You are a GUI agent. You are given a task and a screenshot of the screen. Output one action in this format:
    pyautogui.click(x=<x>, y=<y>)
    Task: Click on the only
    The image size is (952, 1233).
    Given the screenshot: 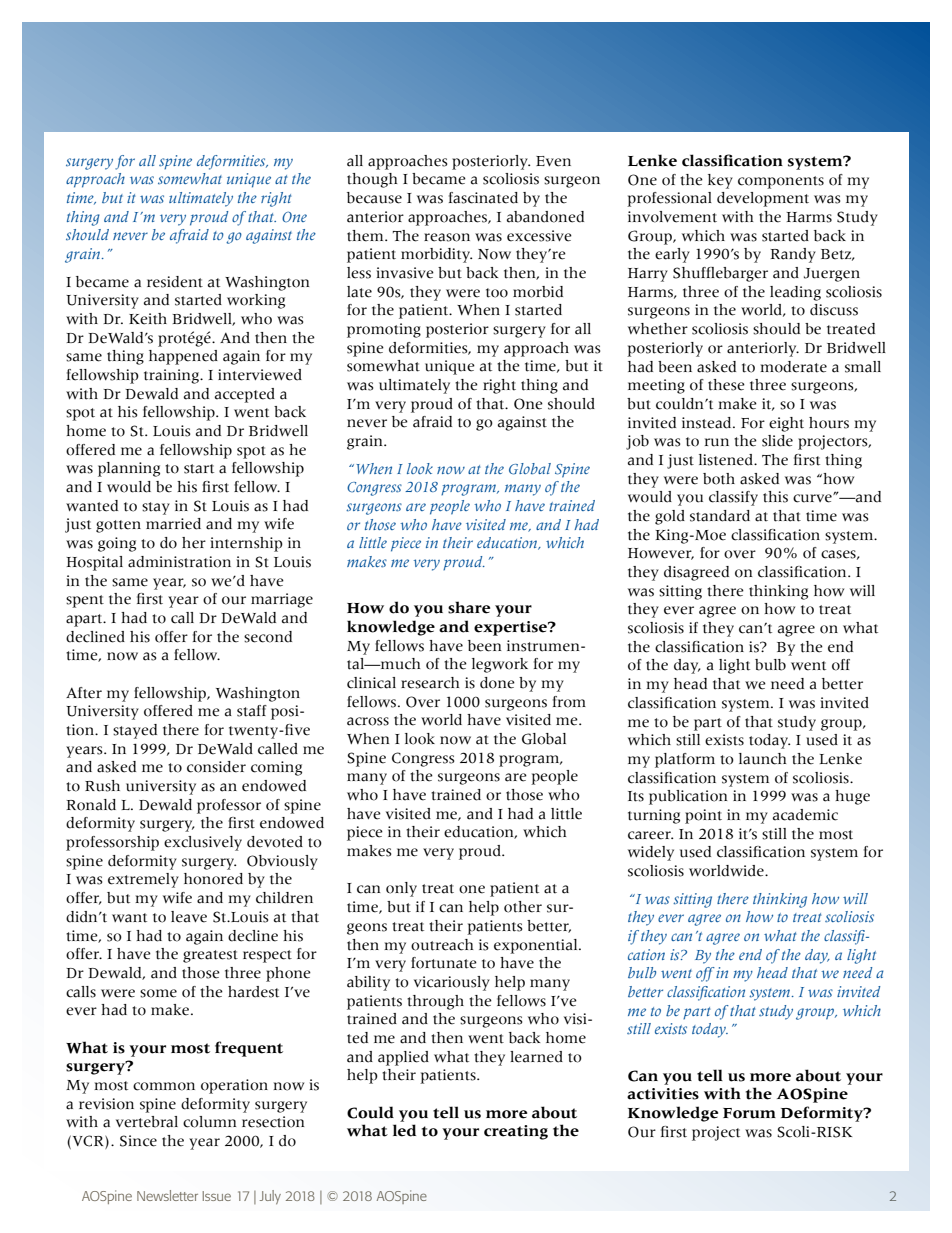 What is the action you would take?
    pyautogui.click(x=401, y=889)
